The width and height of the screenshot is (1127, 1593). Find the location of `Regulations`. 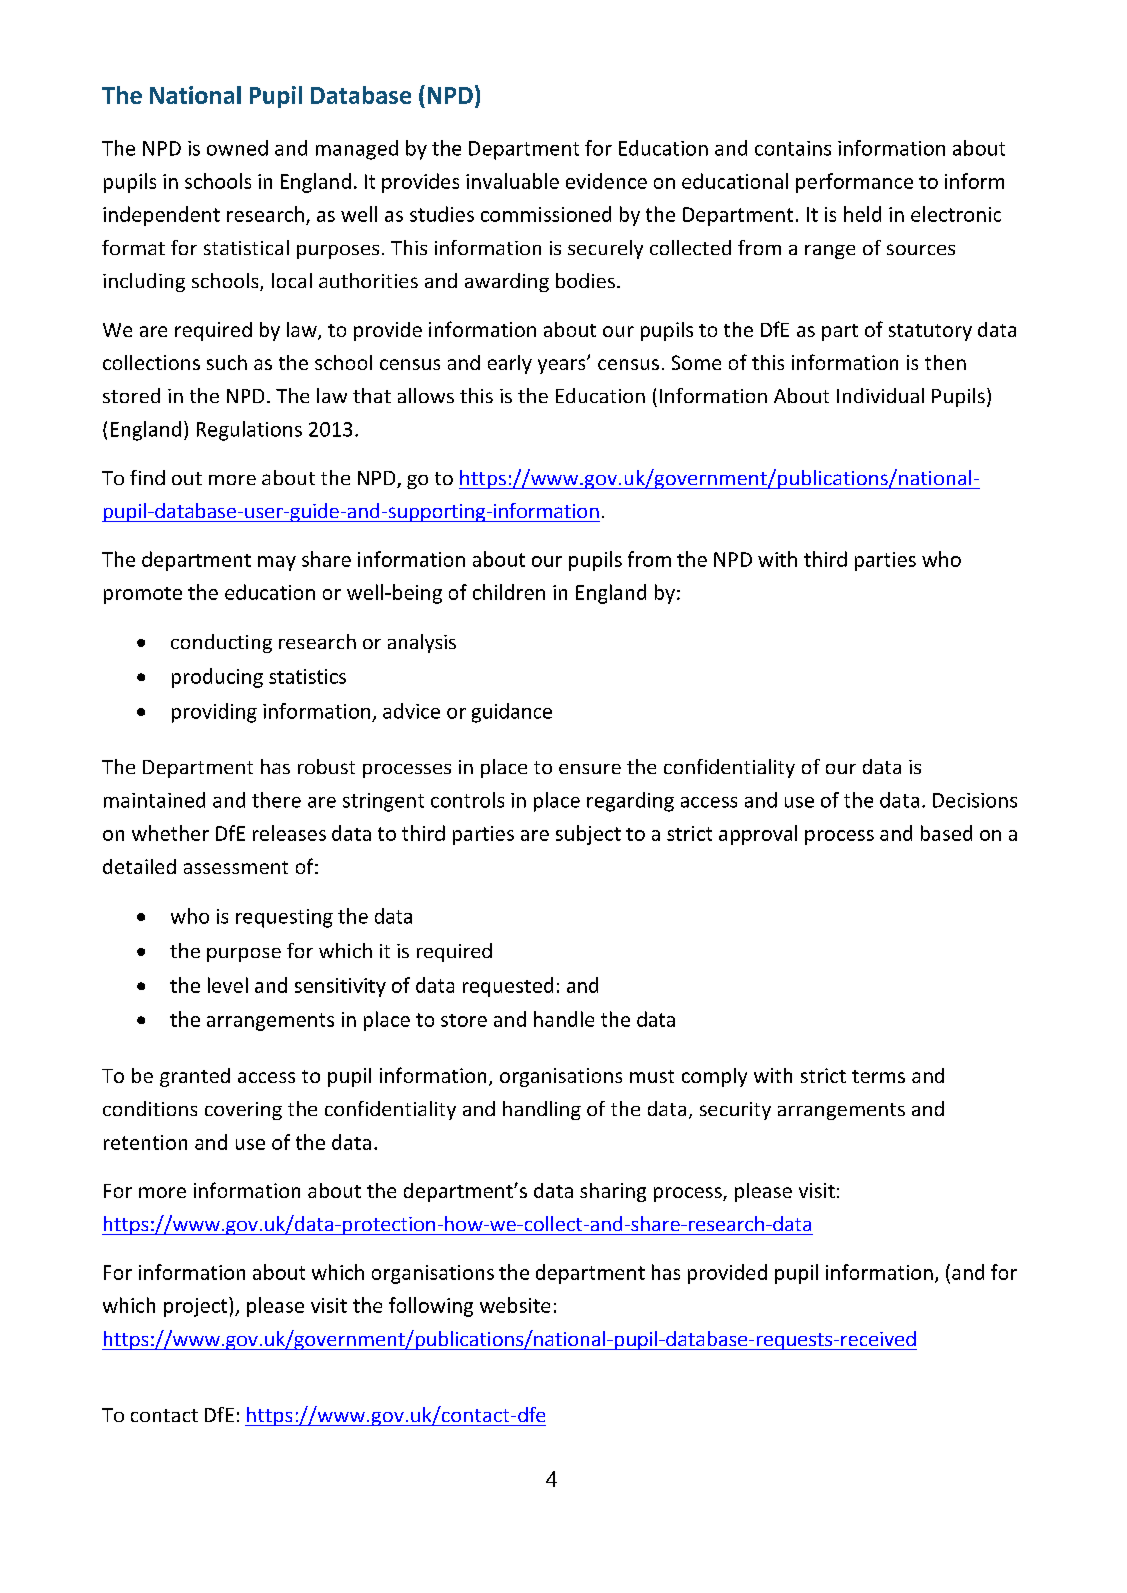

Regulations is located at coordinates (249, 431).
